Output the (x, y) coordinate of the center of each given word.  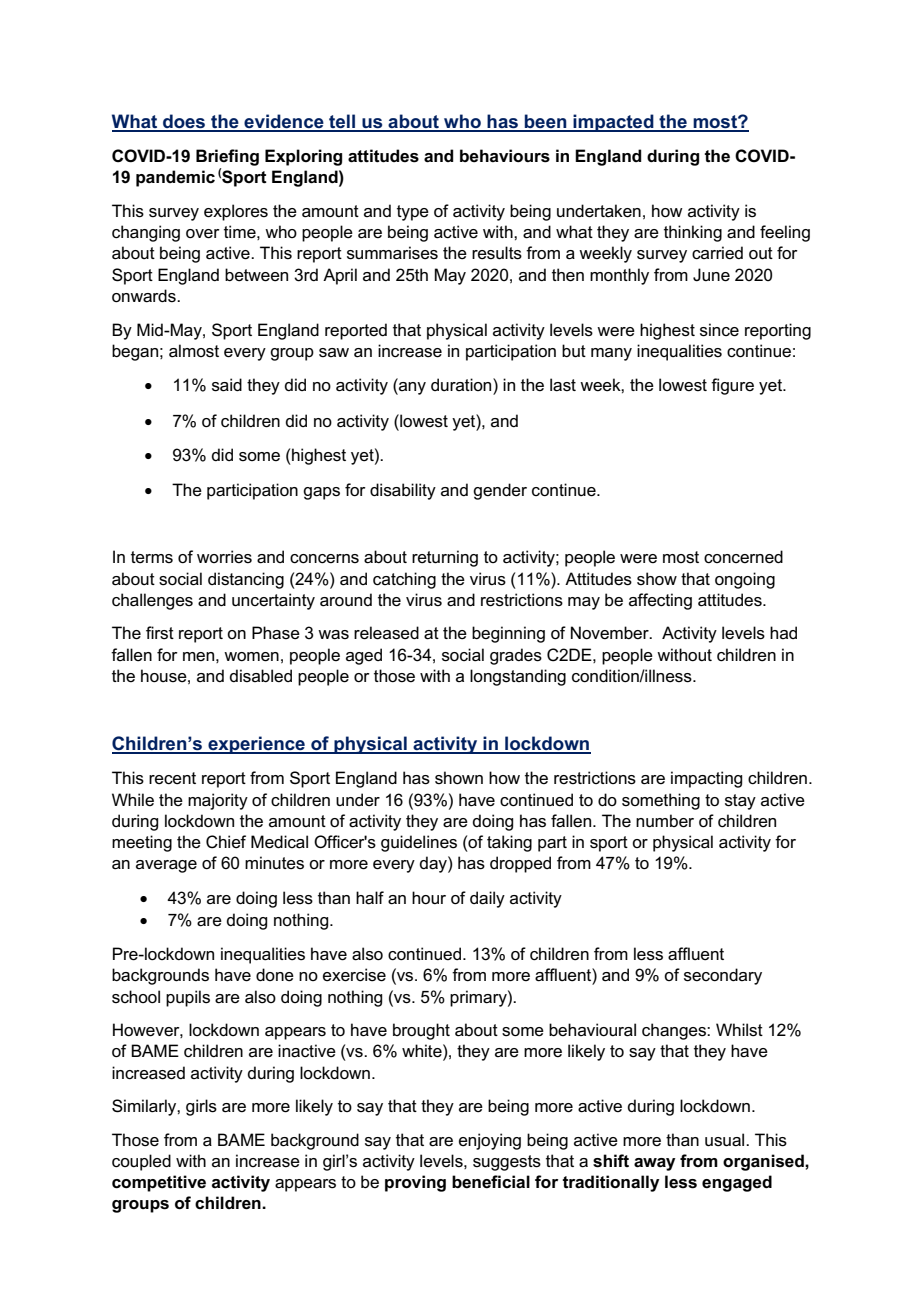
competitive (159, 1183)
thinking (693, 233)
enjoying (490, 1141)
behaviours (505, 156)
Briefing (227, 157)
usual (726, 1140)
